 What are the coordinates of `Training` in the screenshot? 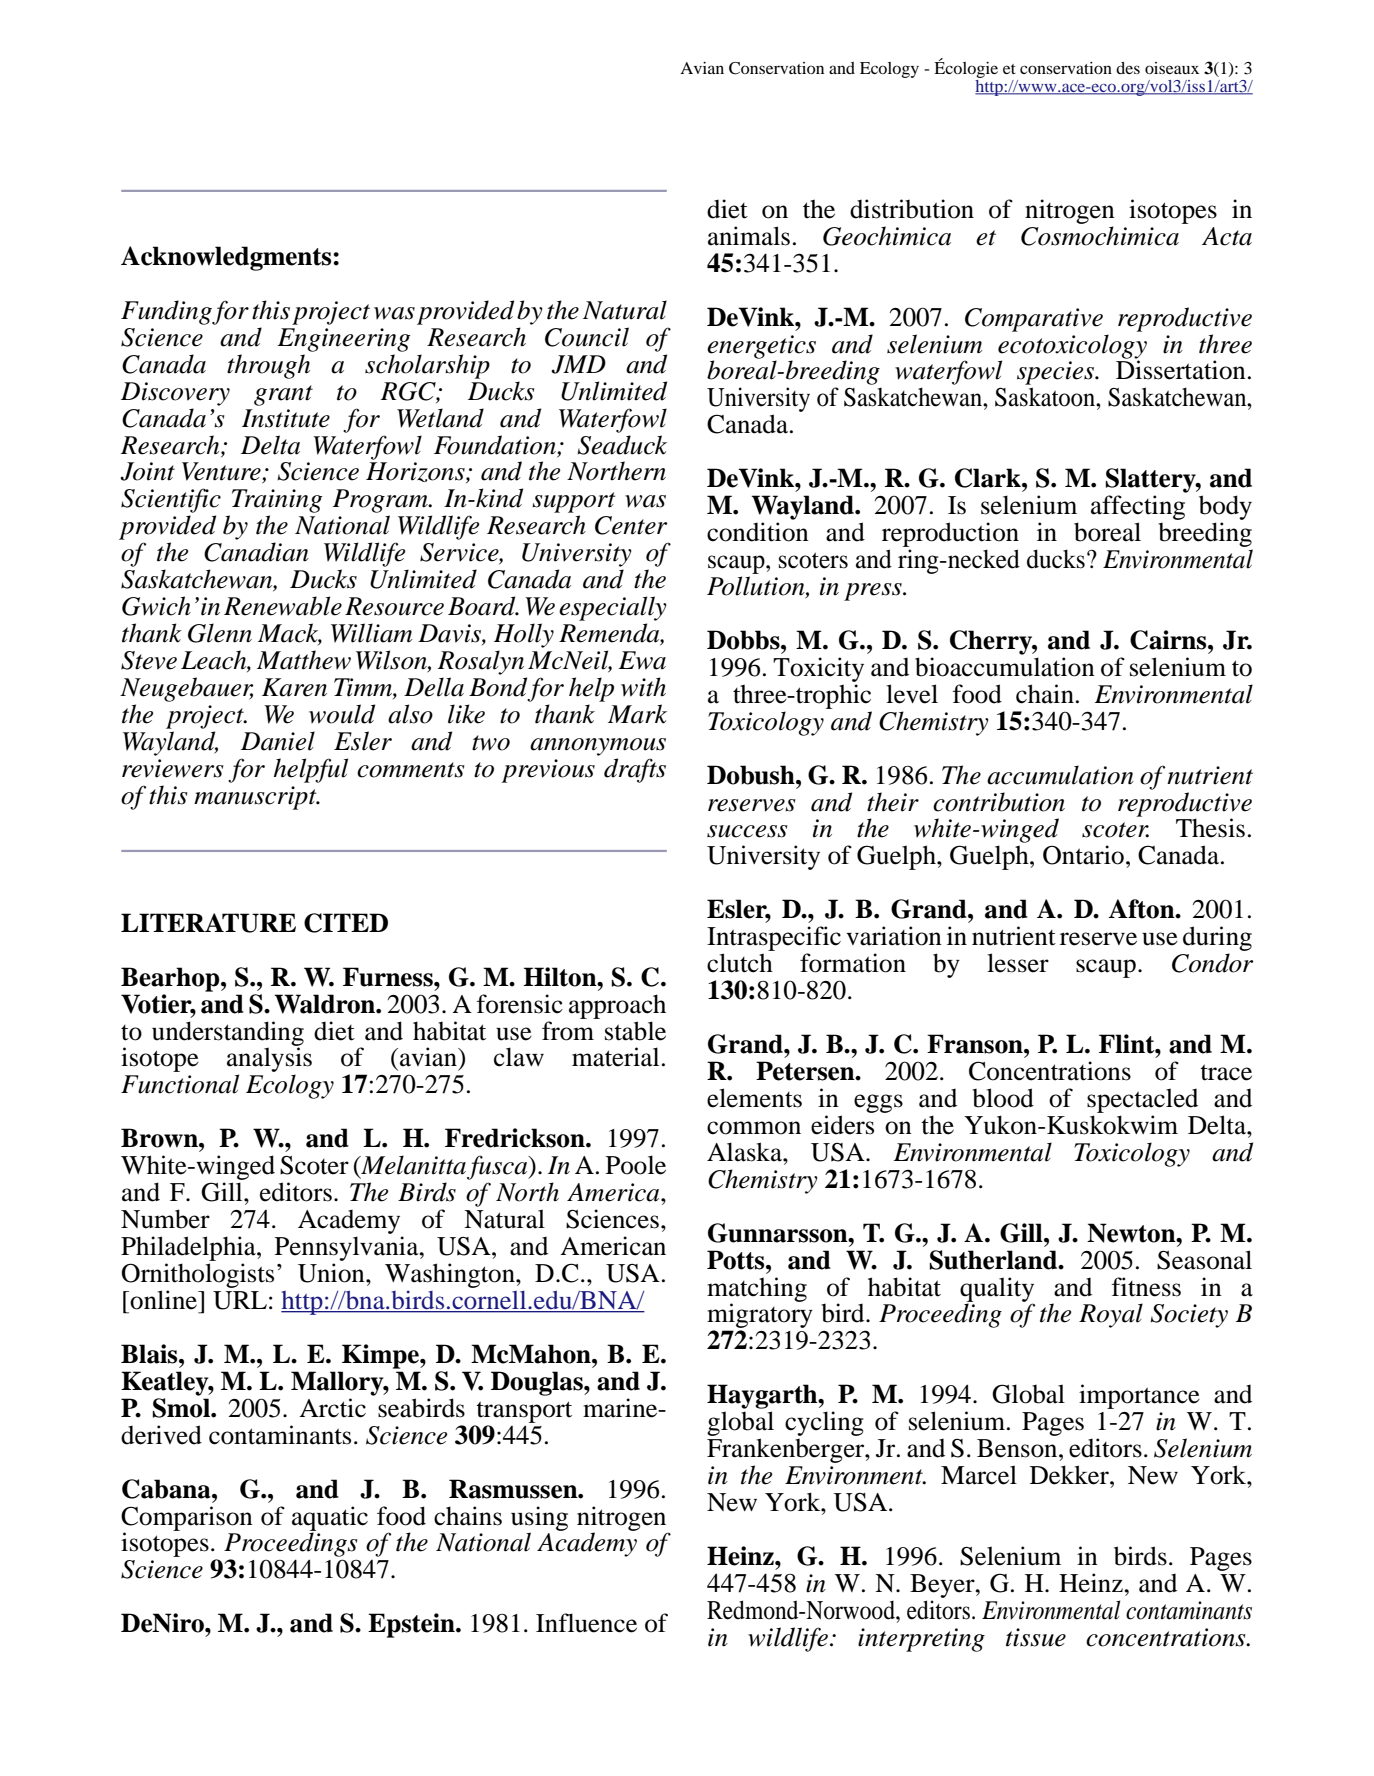 It's located at (277, 501).
